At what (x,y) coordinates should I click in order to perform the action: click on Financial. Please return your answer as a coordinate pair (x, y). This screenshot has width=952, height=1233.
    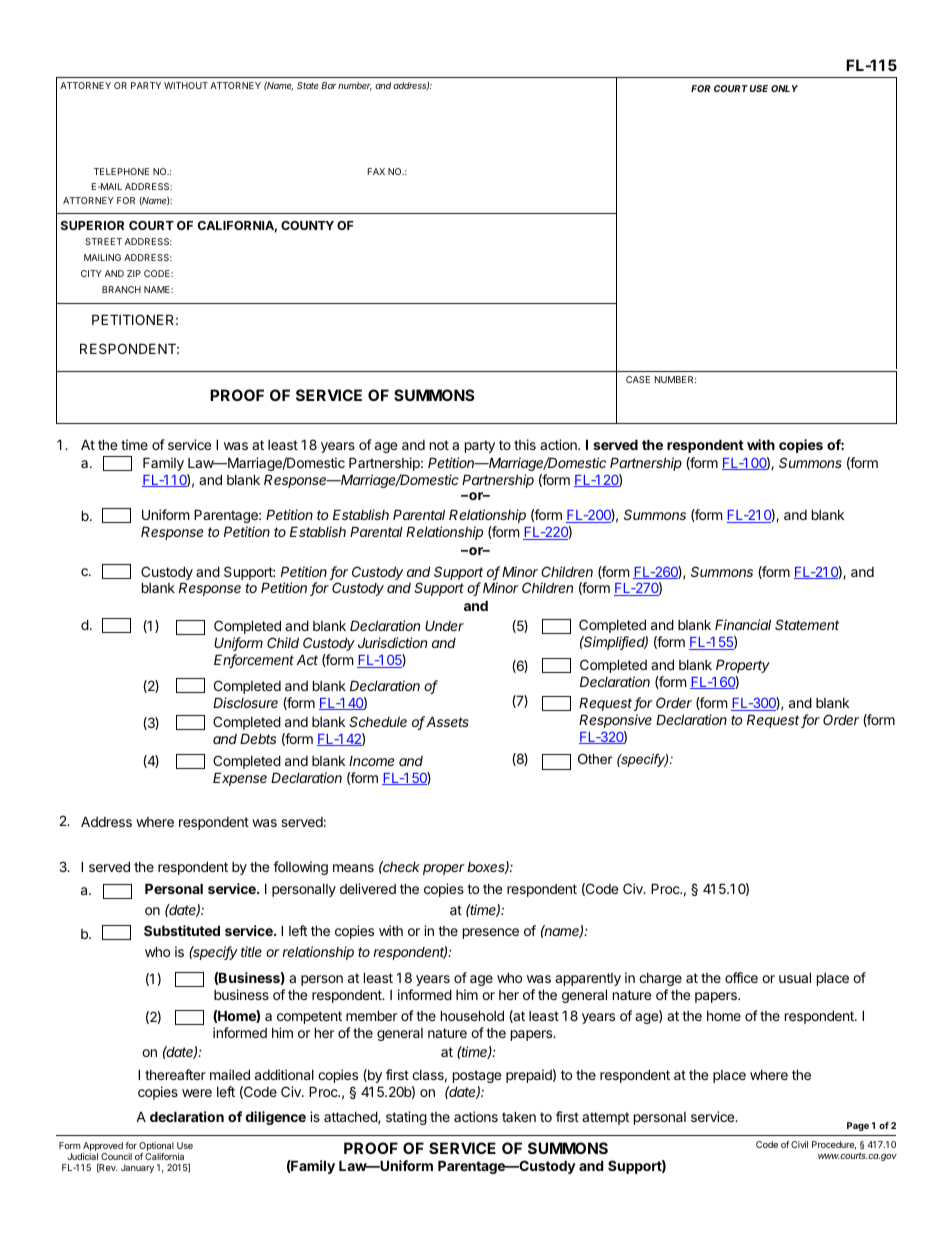
    Looking at the image, I should click on (743, 624).
